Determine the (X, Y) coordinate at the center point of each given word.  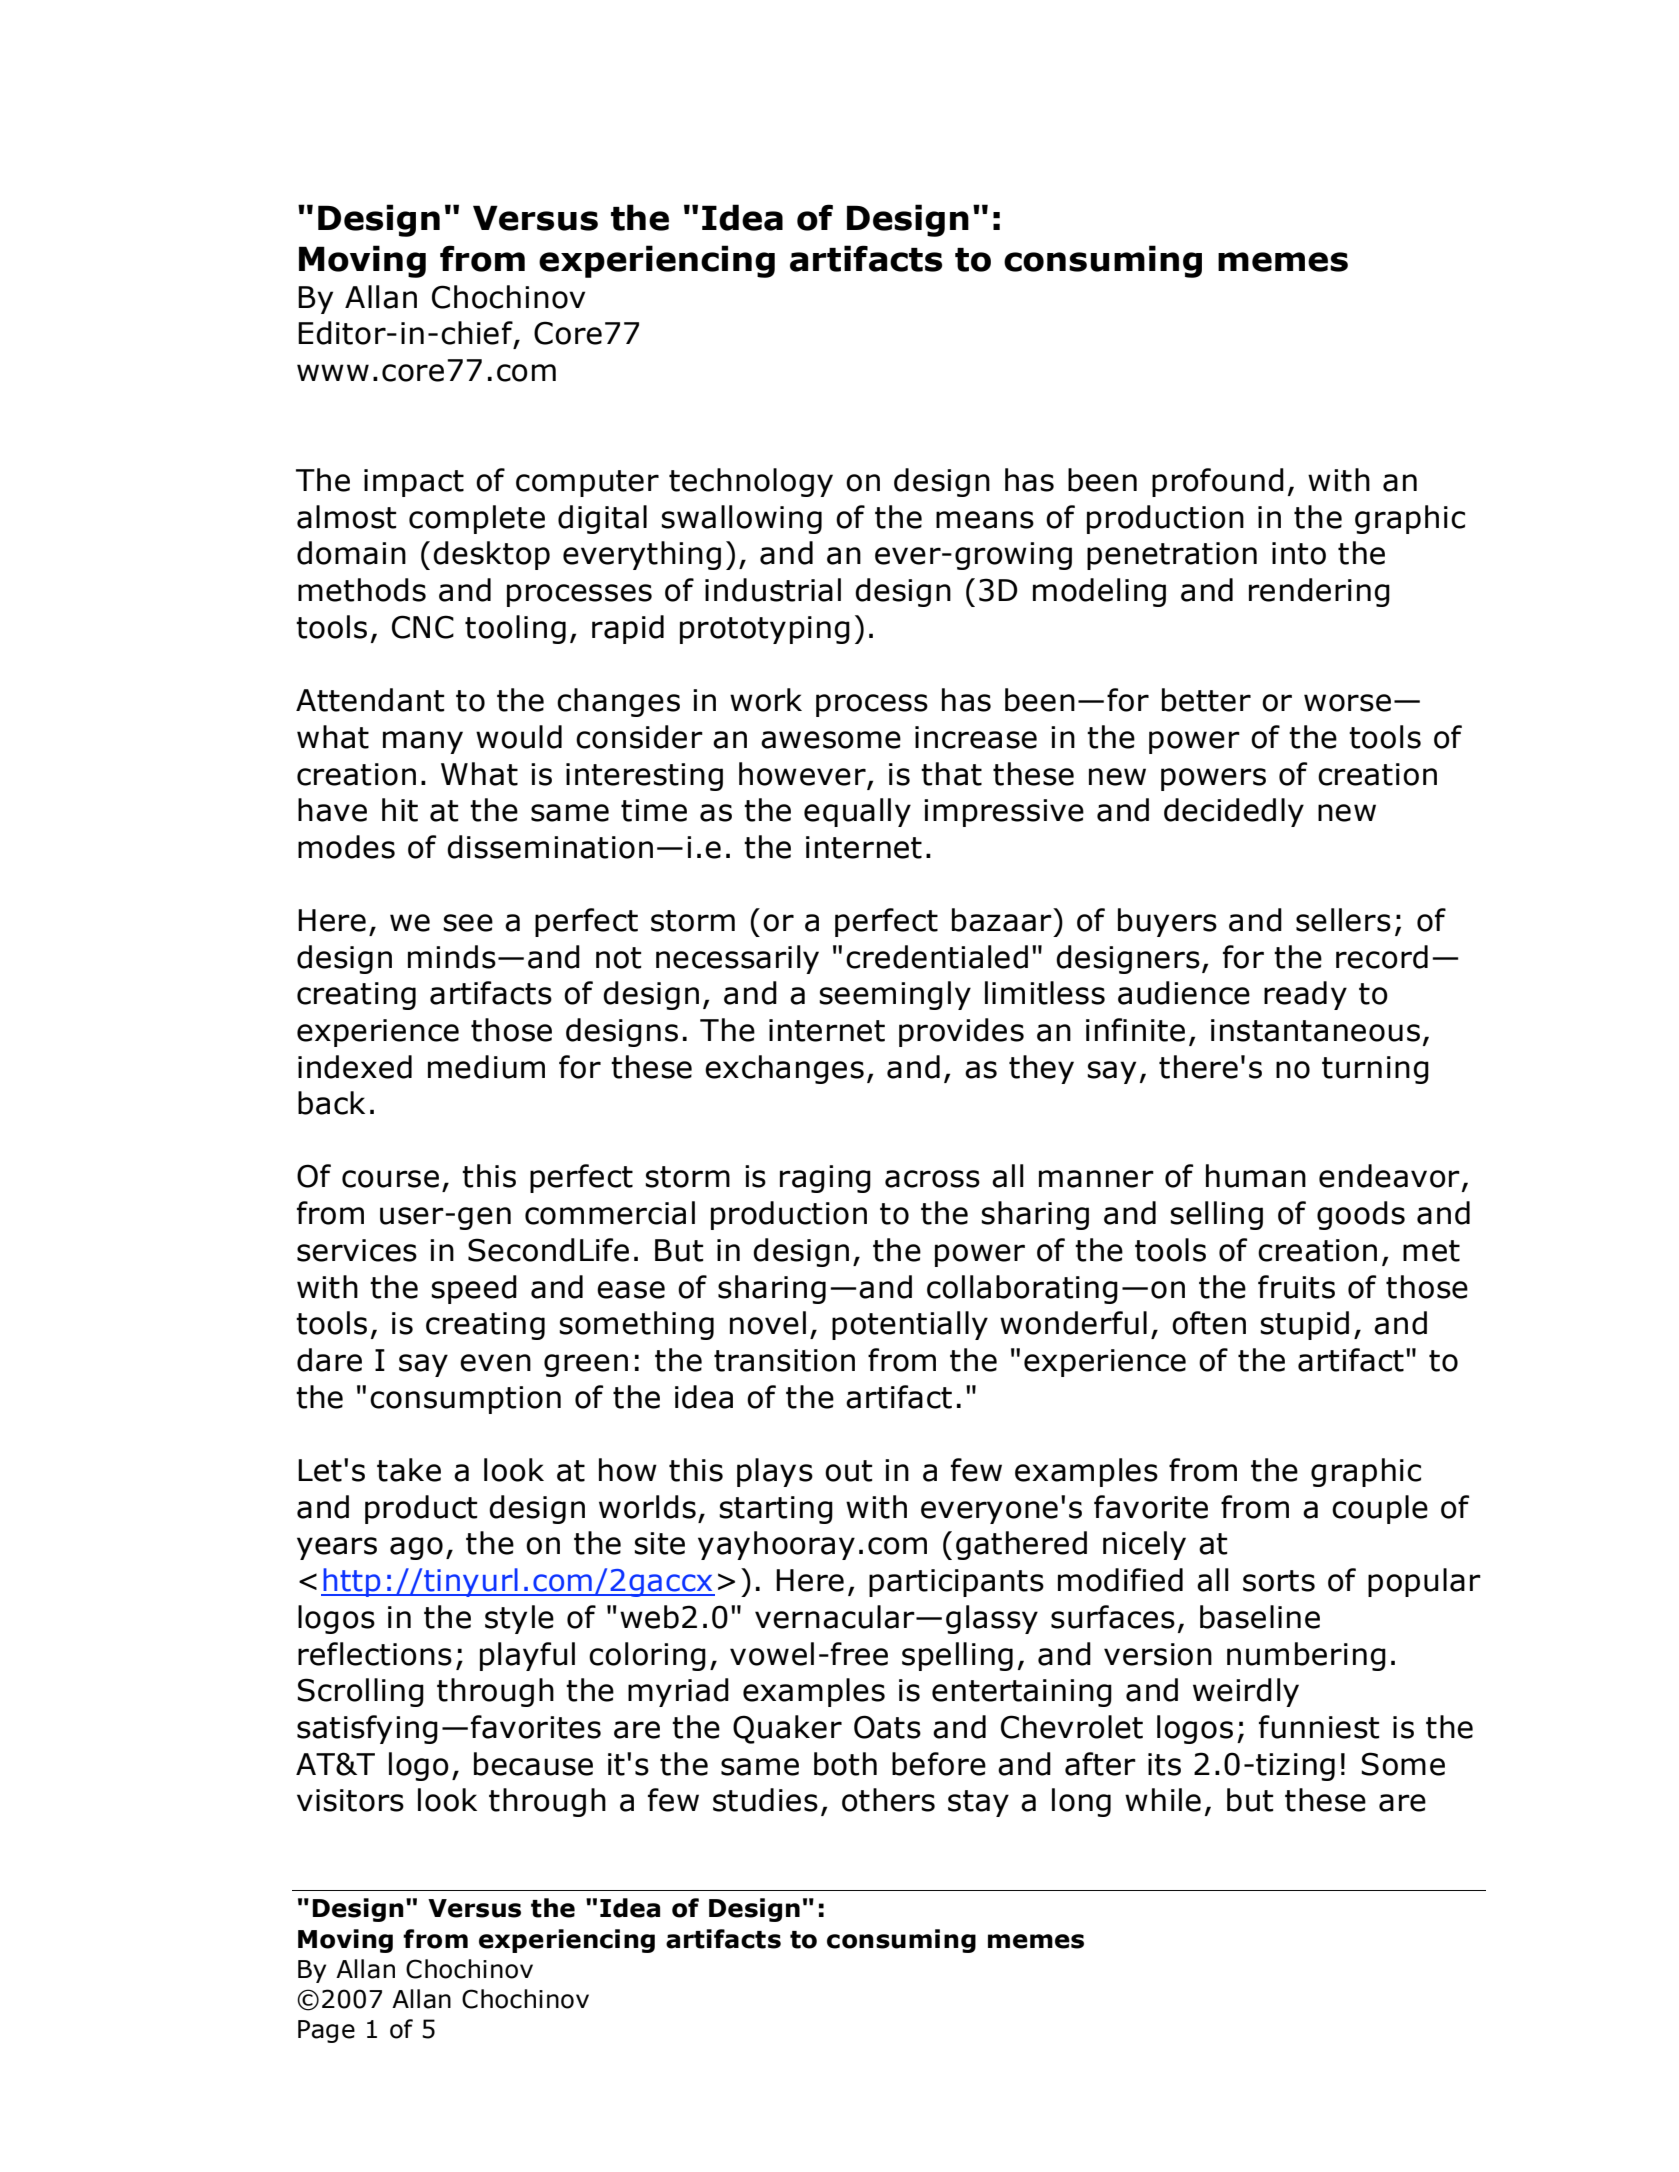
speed (474, 1289)
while (1163, 1800)
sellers (1343, 920)
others (888, 1800)
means (985, 520)
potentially (910, 1325)
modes (346, 847)
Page (326, 2031)
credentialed (937, 957)
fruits (1296, 1287)
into (1299, 553)
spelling (957, 1656)
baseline (1260, 1617)
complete (477, 519)
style (519, 1619)
